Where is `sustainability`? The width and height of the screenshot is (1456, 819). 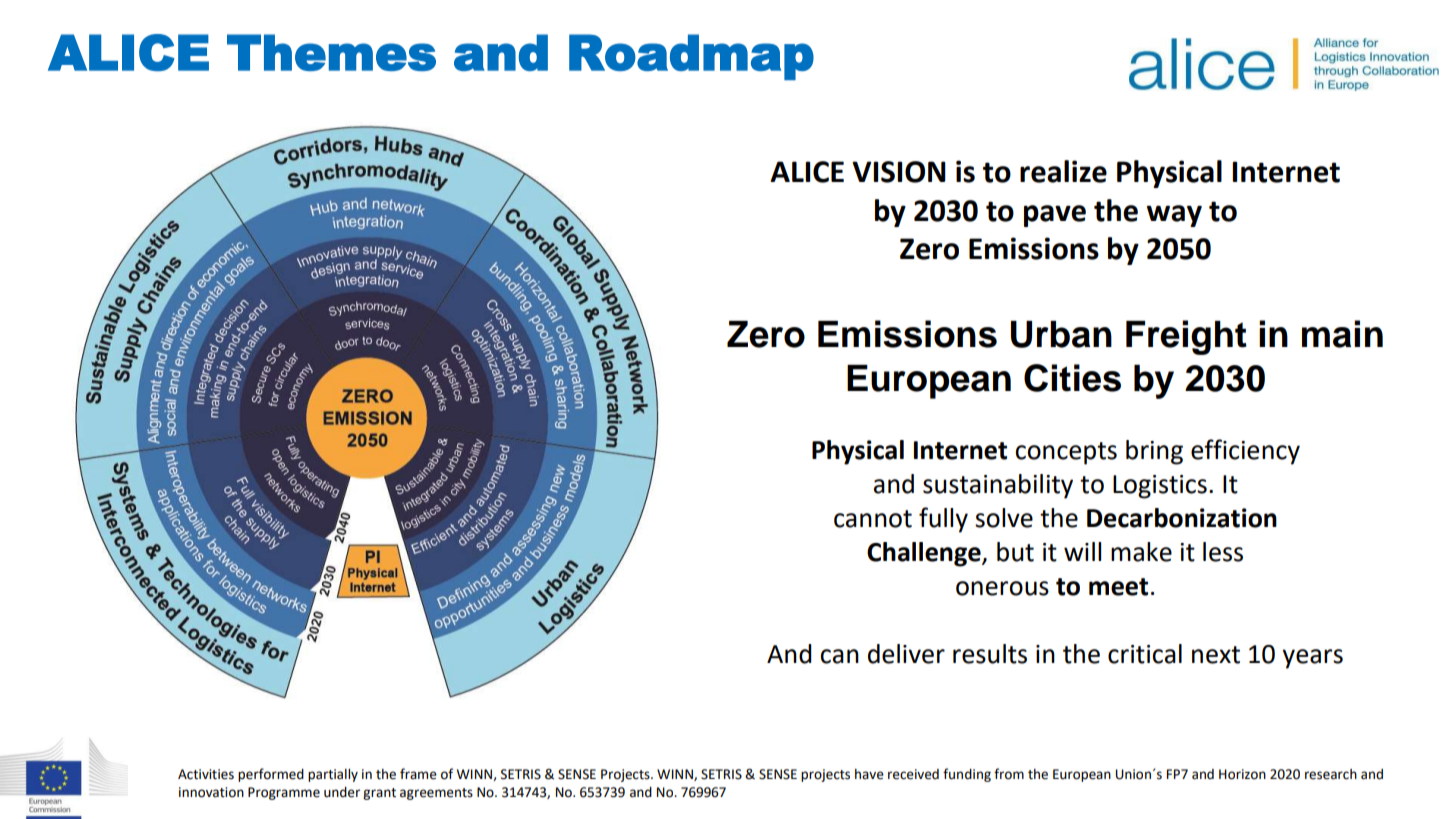 sustainability is located at coordinates (998, 486).
